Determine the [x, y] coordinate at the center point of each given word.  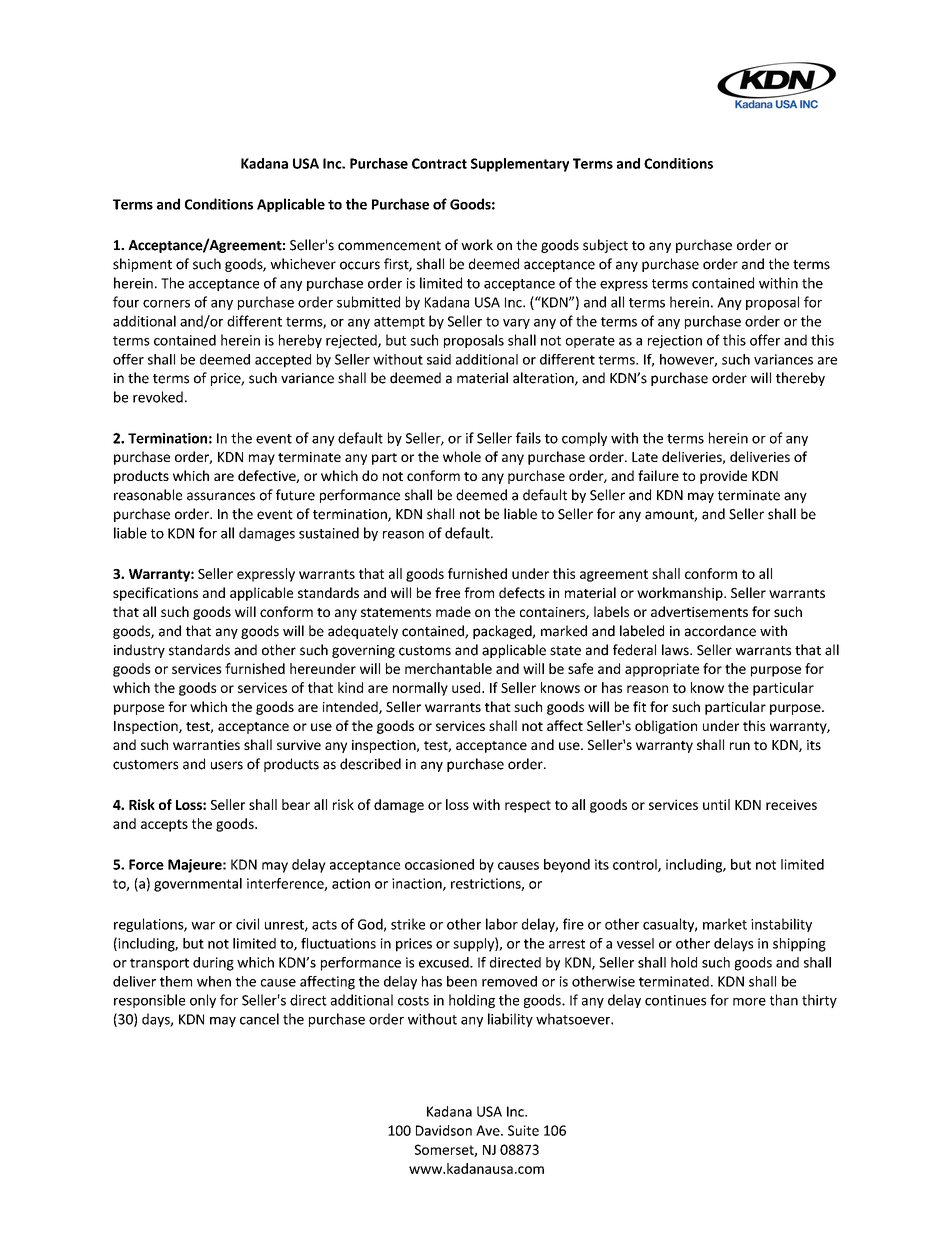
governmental [198, 885]
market [725, 924]
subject [605, 246]
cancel [259, 1019]
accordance [720, 631]
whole [462, 456]
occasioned [439, 864]
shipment [142, 265]
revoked [158, 397]
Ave [489, 1130]
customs [425, 651]
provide [723, 477]
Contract [439, 163]
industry [139, 651]
